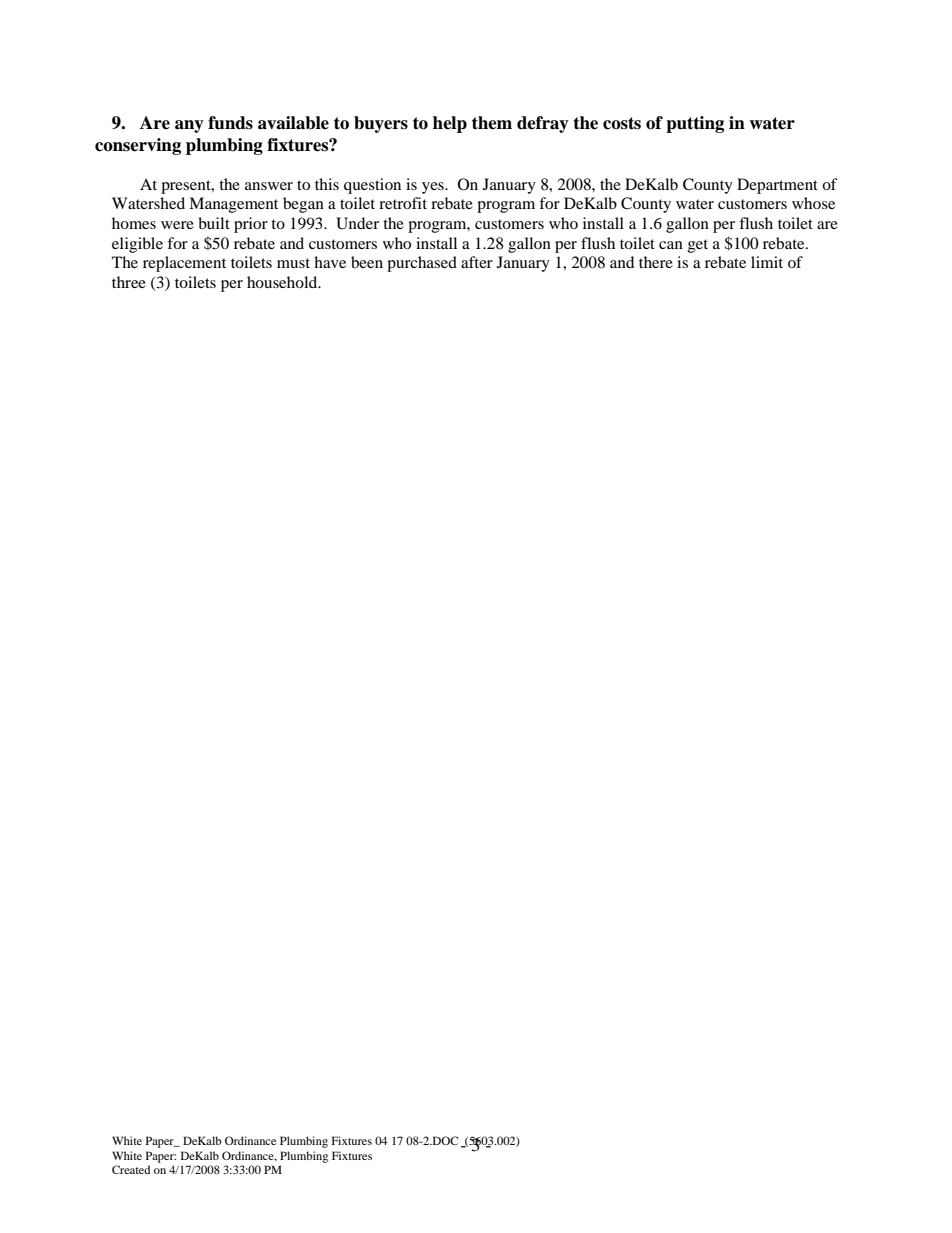  What do you see at coordinates (367, 262) in the screenshot?
I see `been` at bounding box center [367, 262].
